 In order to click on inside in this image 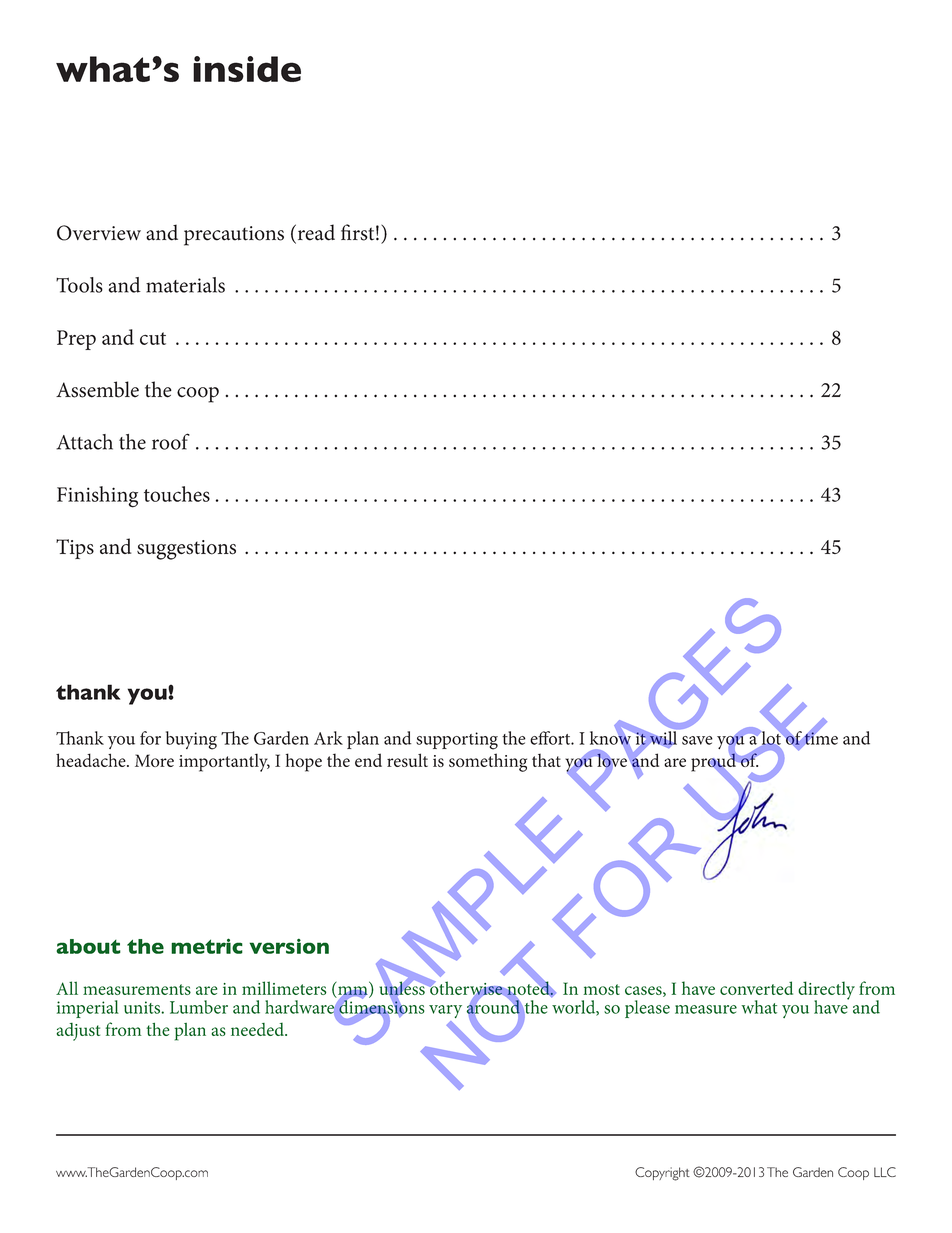, I will do `click(247, 69)`.
